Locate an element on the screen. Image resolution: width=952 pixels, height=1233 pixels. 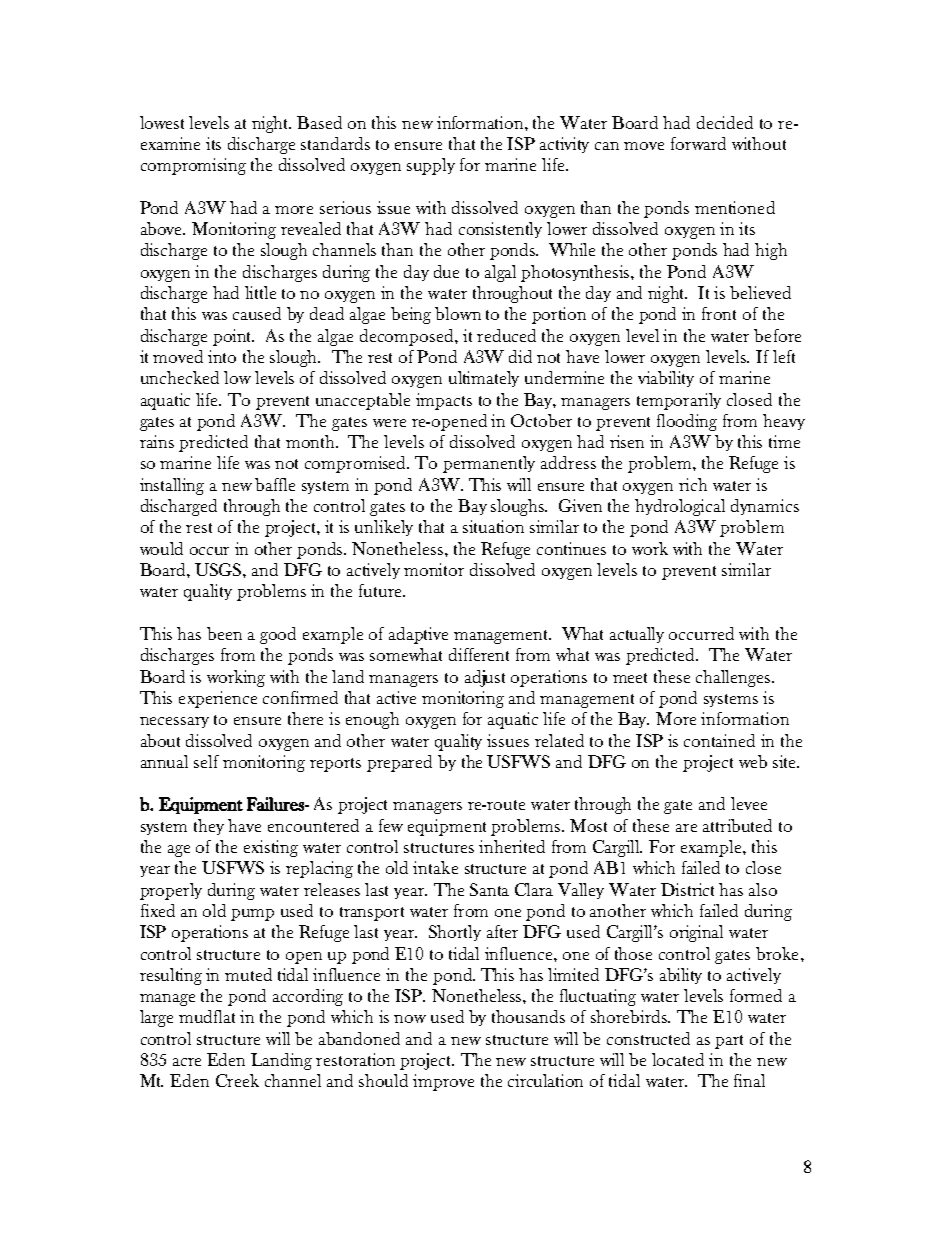
improve is located at coordinates (443, 1082).
